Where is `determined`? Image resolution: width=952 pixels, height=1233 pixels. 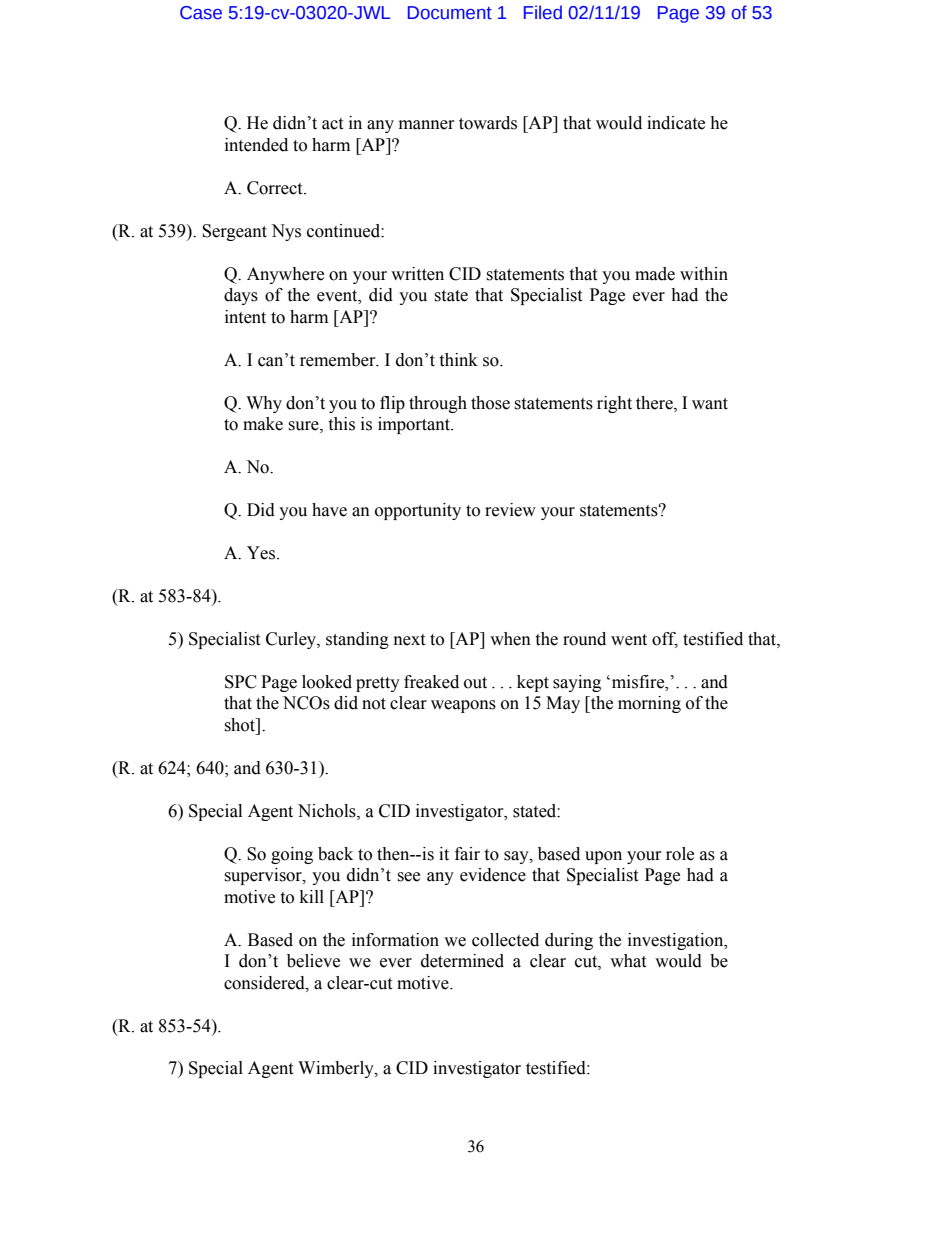 determined is located at coordinates (462, 961).
